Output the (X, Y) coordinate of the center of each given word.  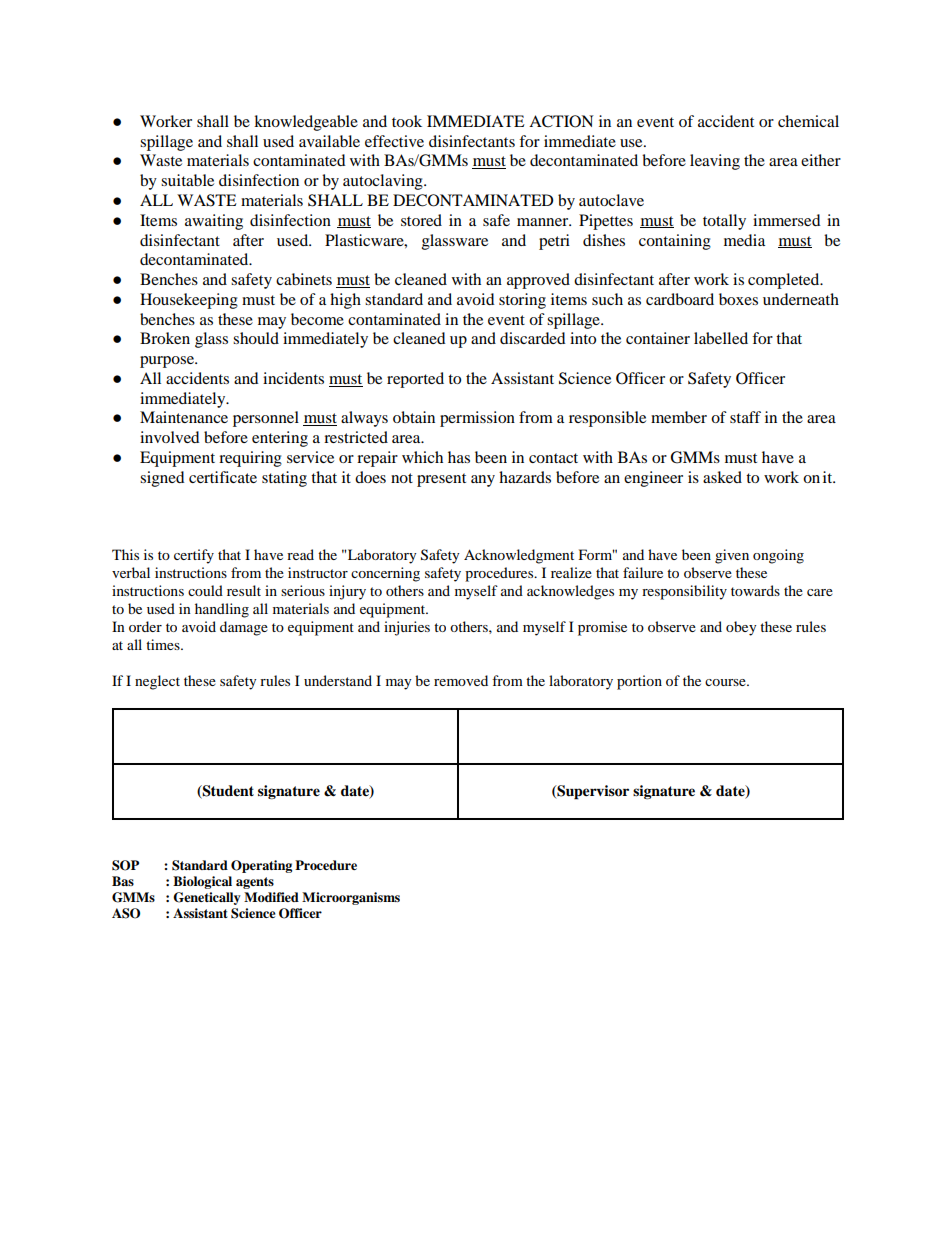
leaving (715, 162)
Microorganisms (351, 898)
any (483, 481)
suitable (187, 180)
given (732, 556)
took (407, 121)
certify (194, 556)
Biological (202, 882)
